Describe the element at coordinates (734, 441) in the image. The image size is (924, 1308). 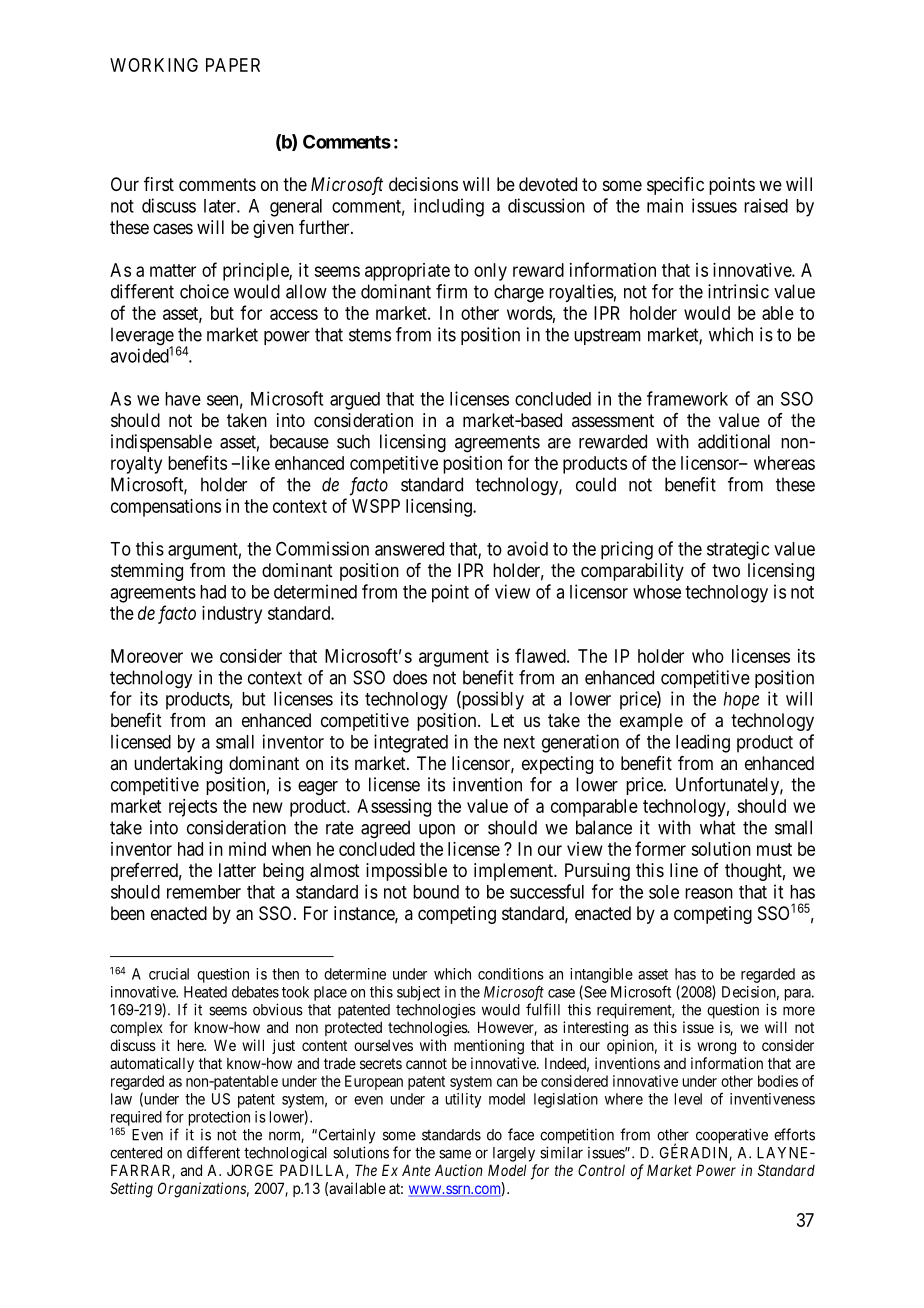
I see `additional` at that location.
